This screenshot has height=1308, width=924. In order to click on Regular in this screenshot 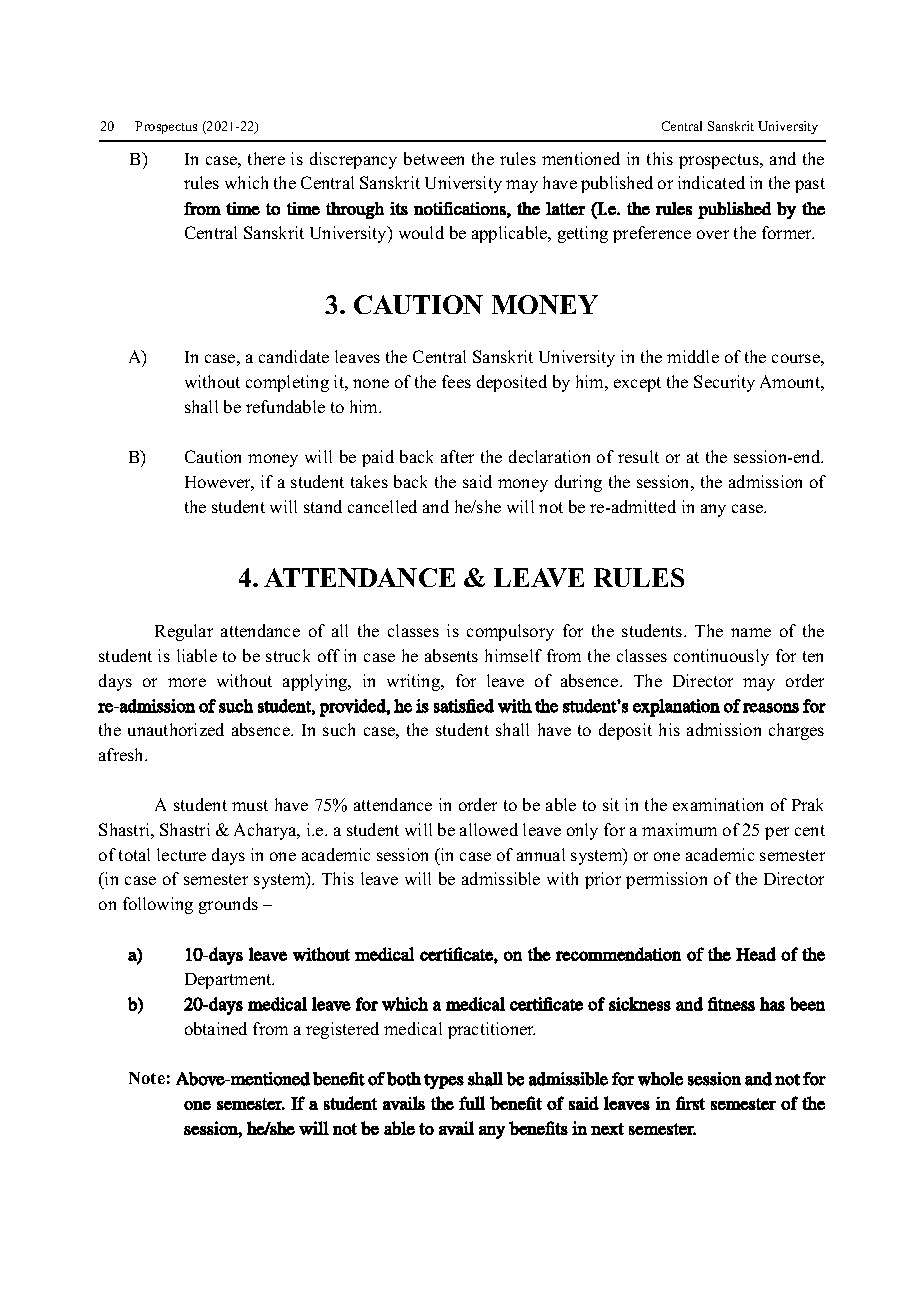, I will do `click(184, 632)`.
